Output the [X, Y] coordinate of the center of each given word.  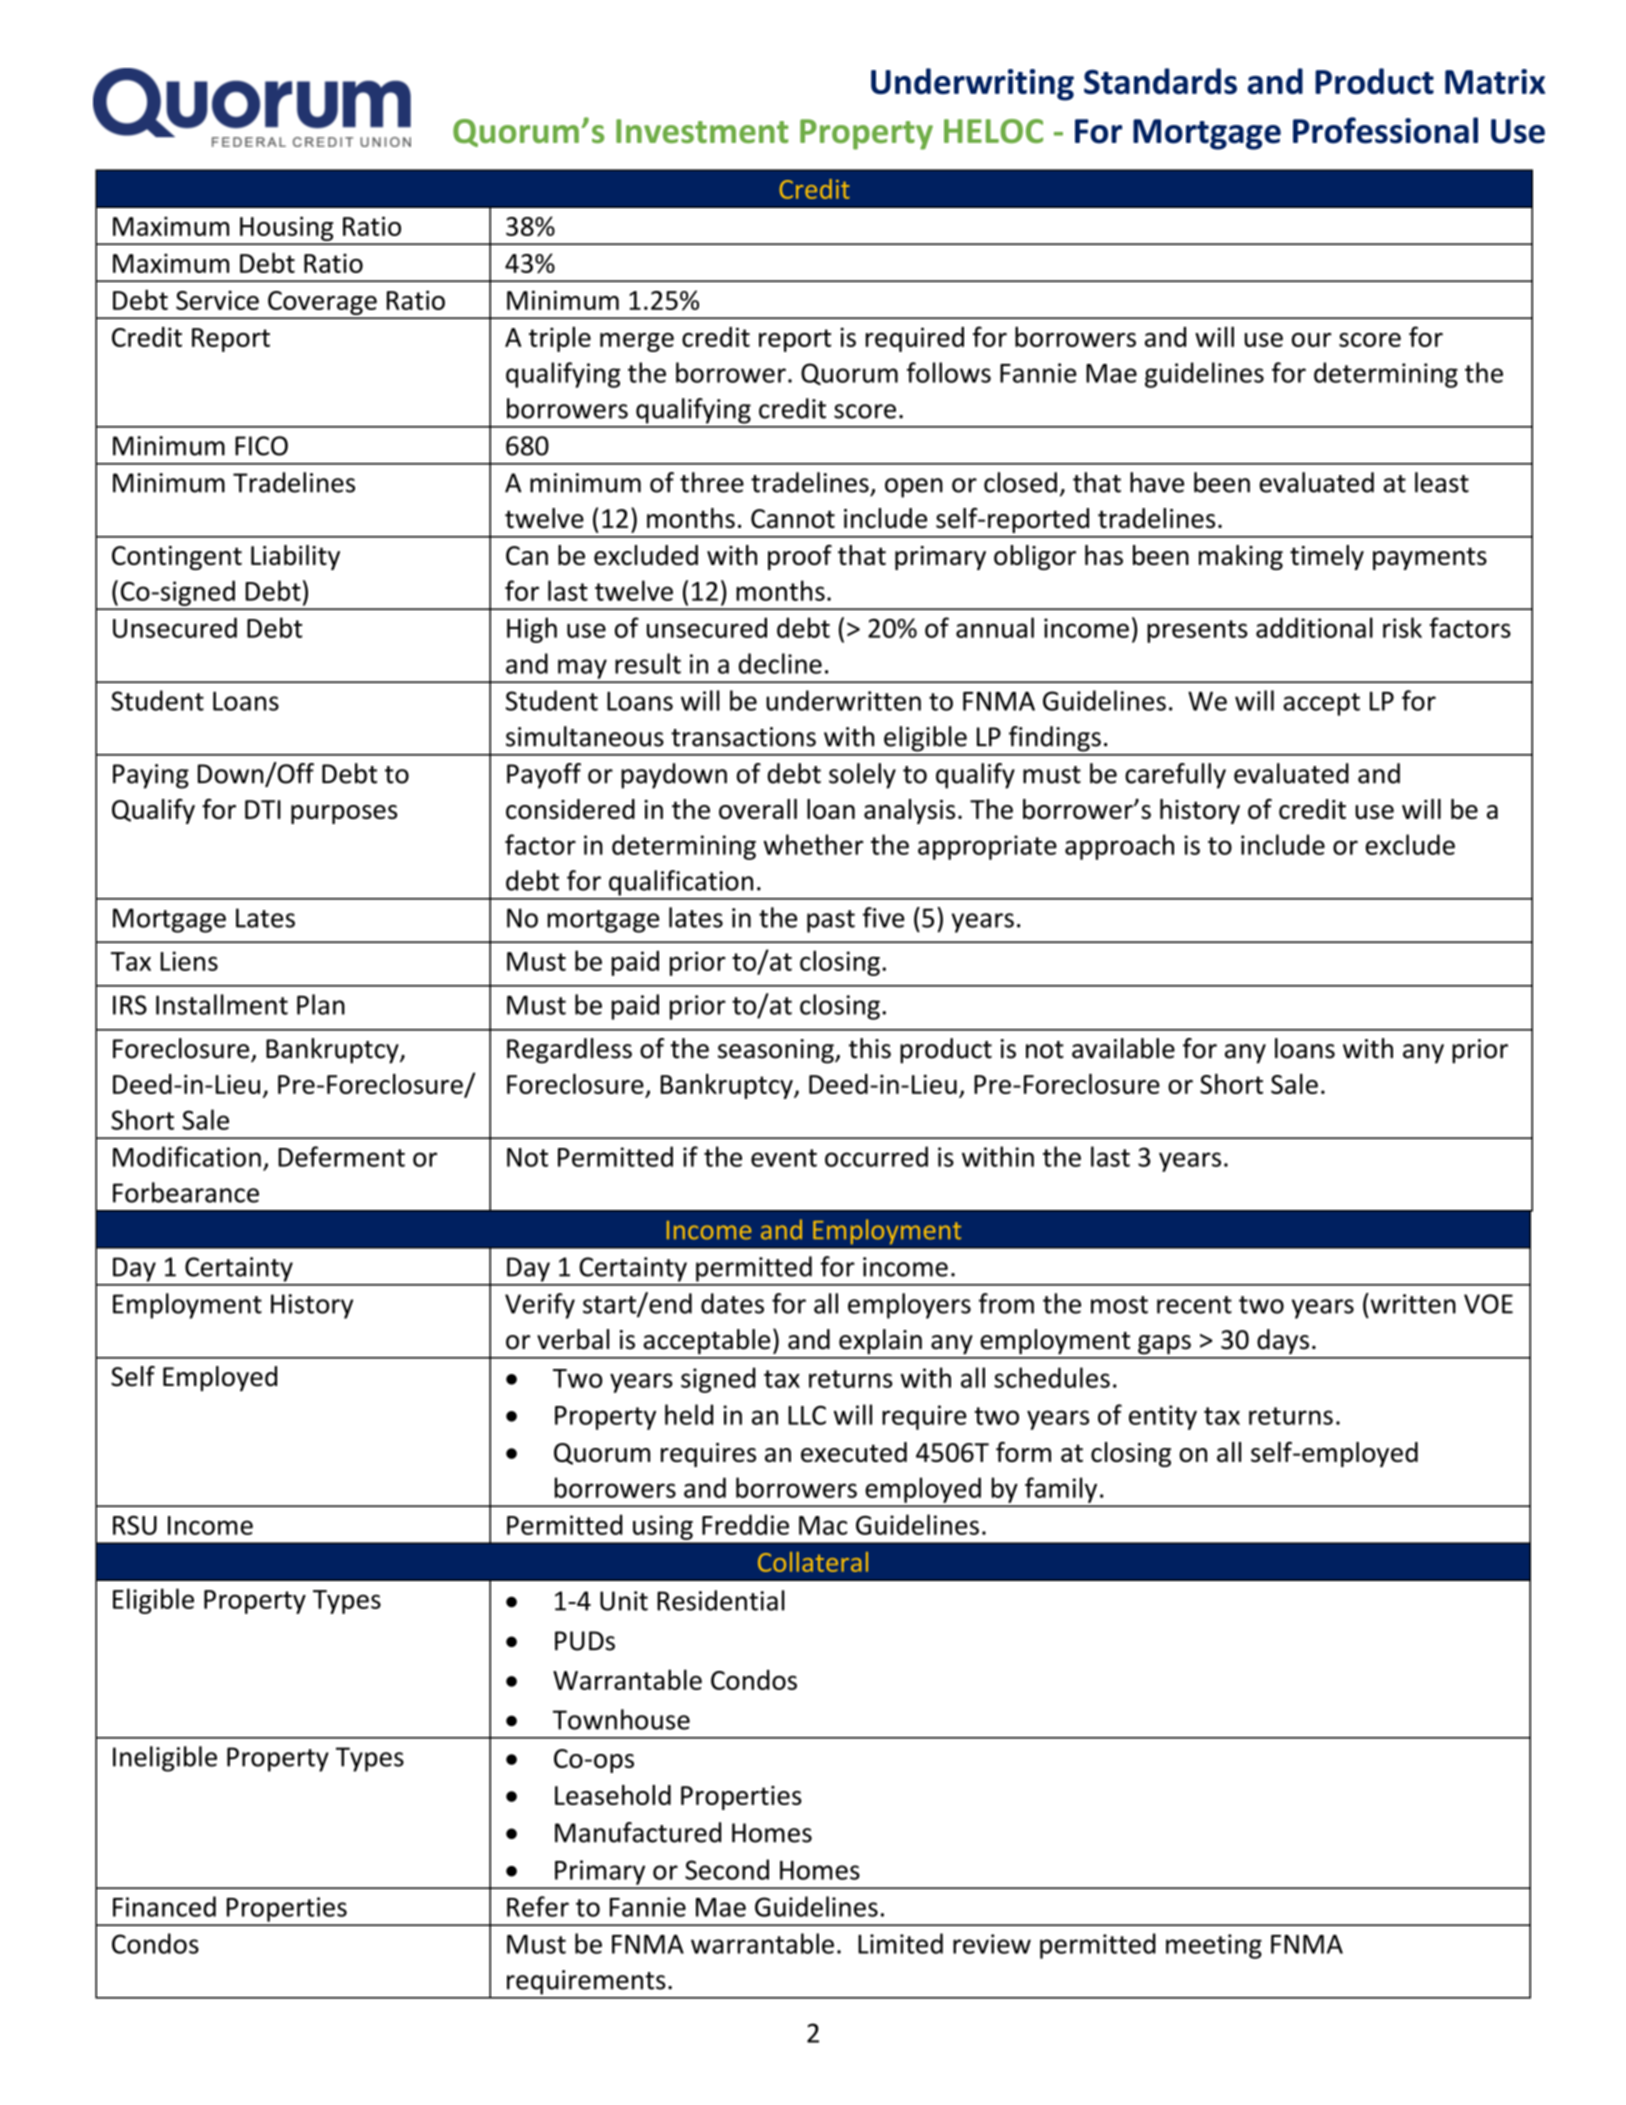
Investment [702, 131]
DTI [263, 809]
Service [217, 300]
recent [1194, 1305]
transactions [743, 737]
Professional [1385, 130]
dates [732, 1303]
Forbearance [186, 1192]
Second [727, 1869]
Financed [164, 1906]
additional [1314, 627]
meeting [1214, 1946]
